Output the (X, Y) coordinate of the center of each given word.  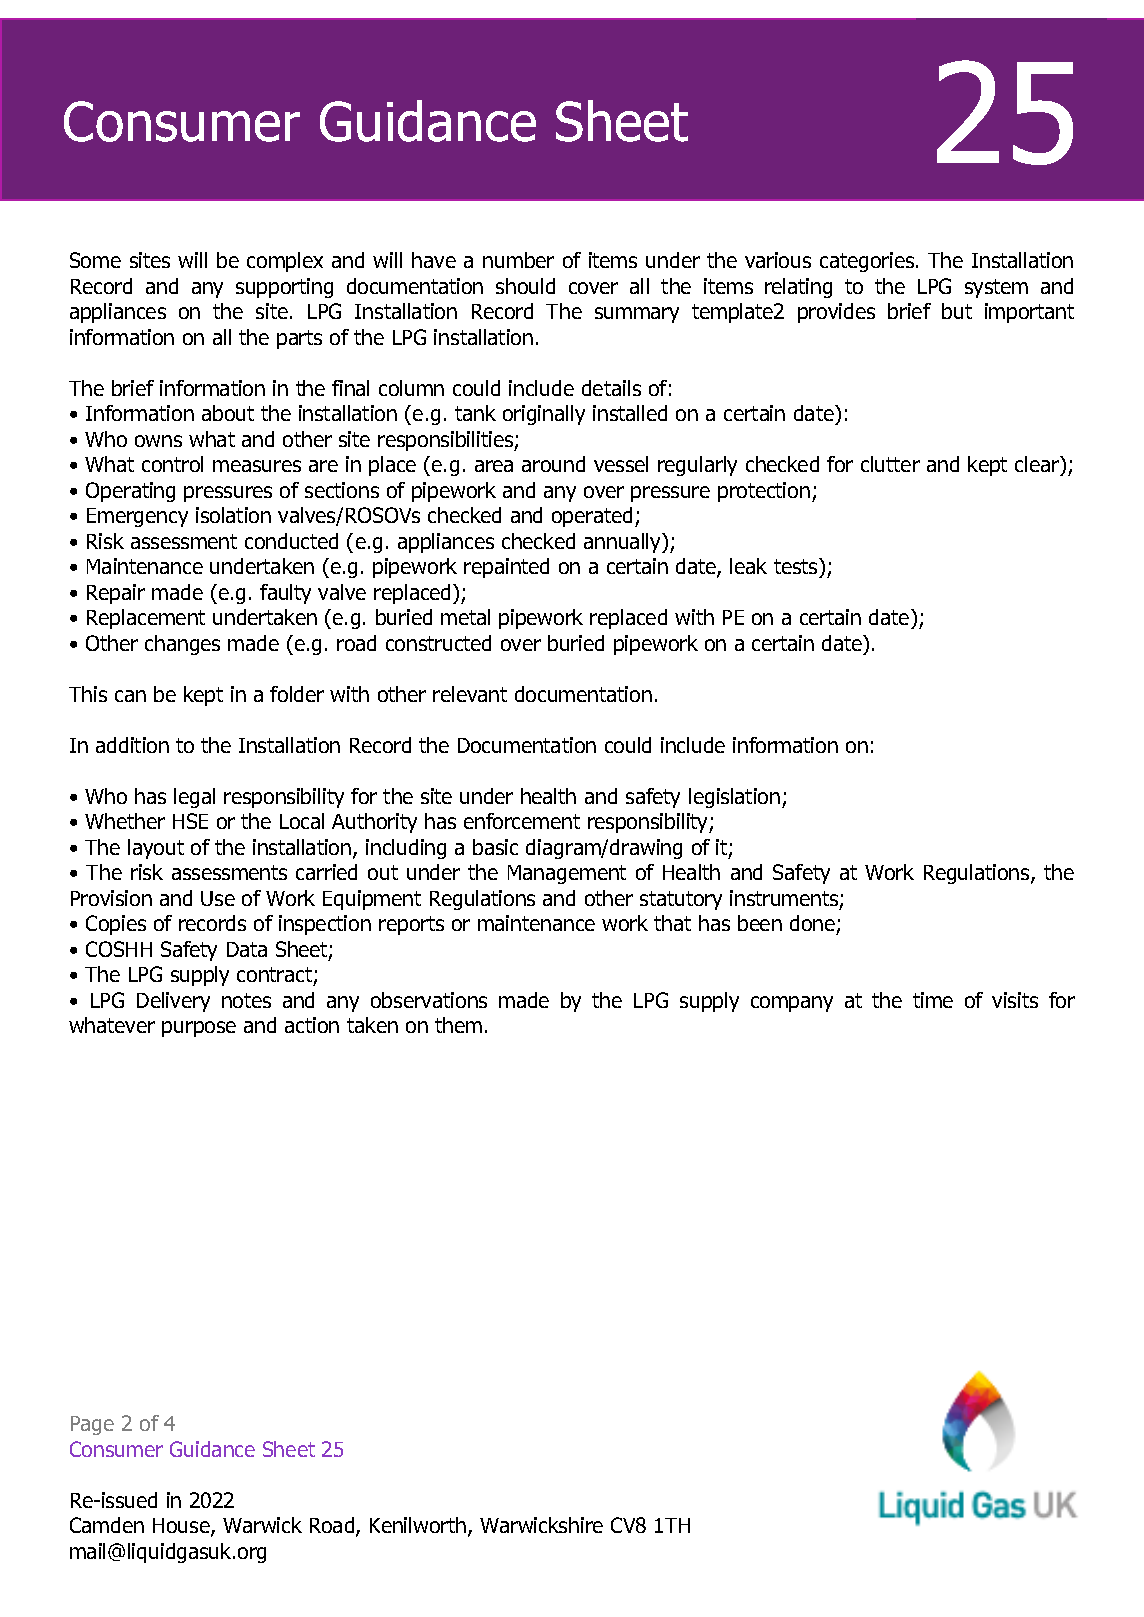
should (525, 286)
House (182, 1527)
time (933, 1000)
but (957, 311)
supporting (284, 288)
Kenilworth (419, 1527)
